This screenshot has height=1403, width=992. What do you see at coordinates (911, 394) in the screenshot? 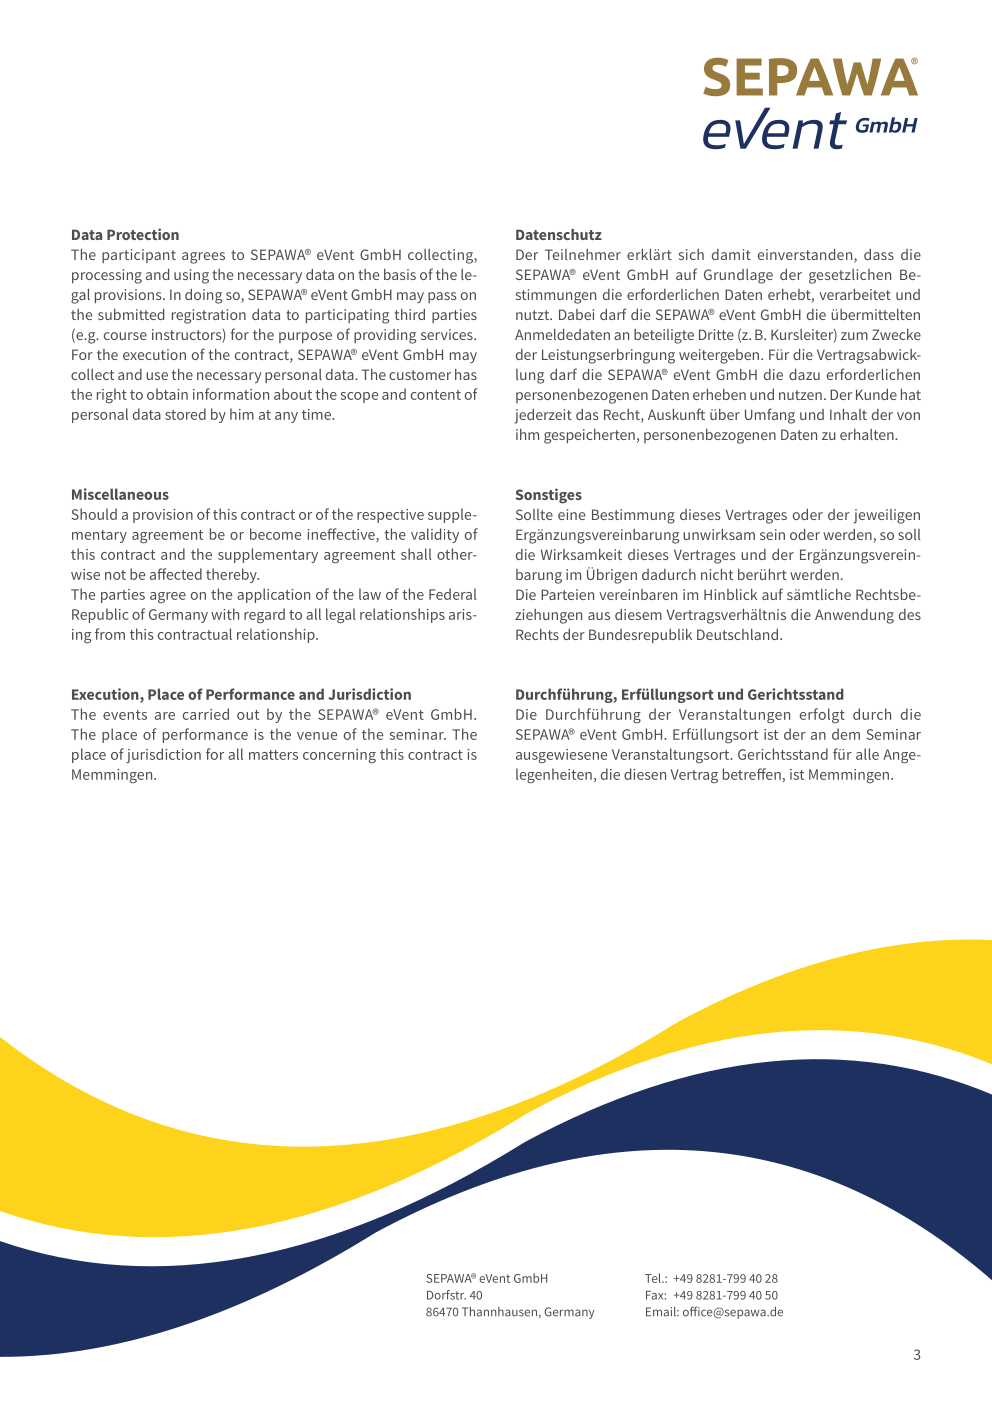
I see `hat` at bounding box center [911, 394].
